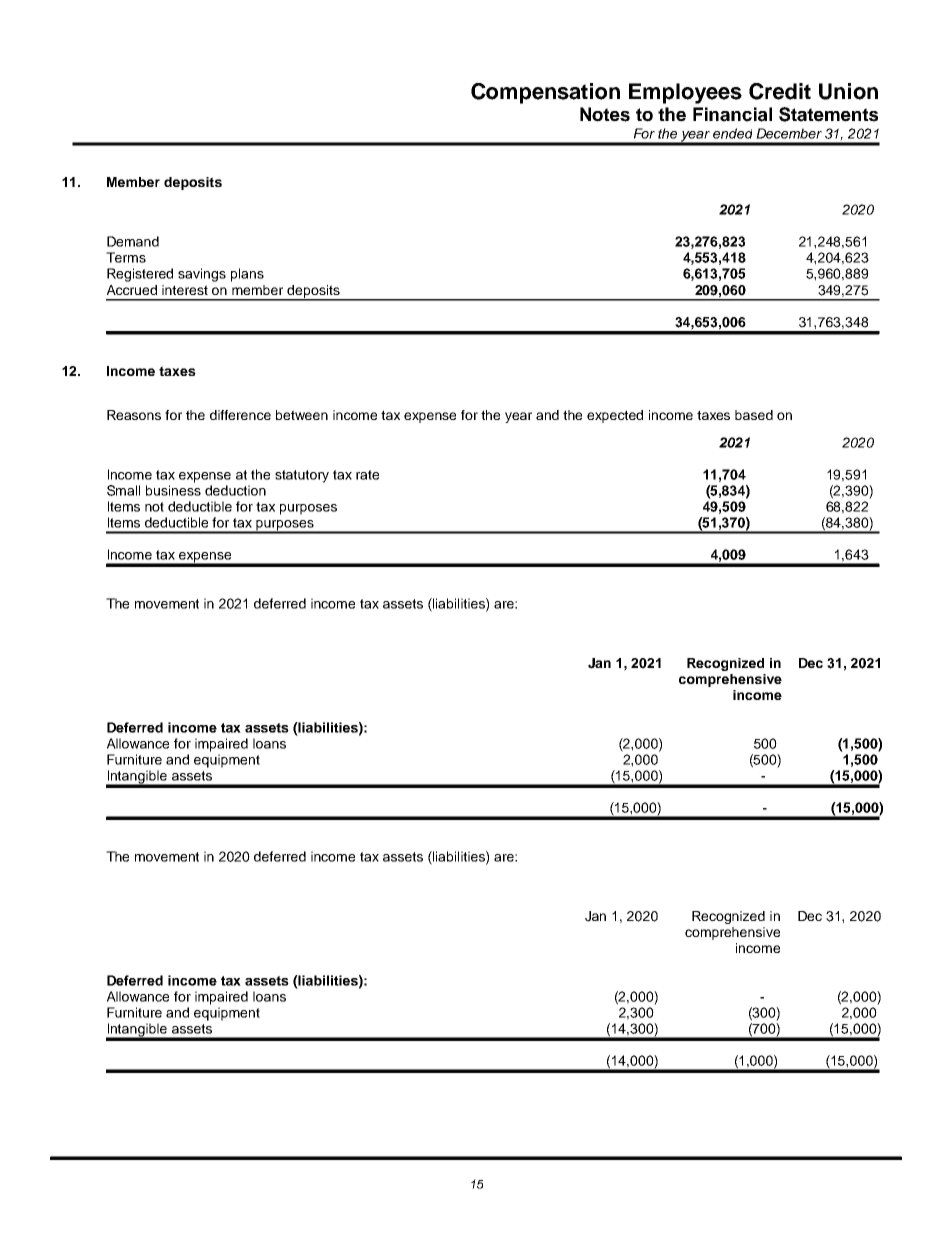 The width and height of the screenshot is (952, 1233). Describe the element at coordinates (780, 91) in the screenshot. I see `Credit` at that location.
